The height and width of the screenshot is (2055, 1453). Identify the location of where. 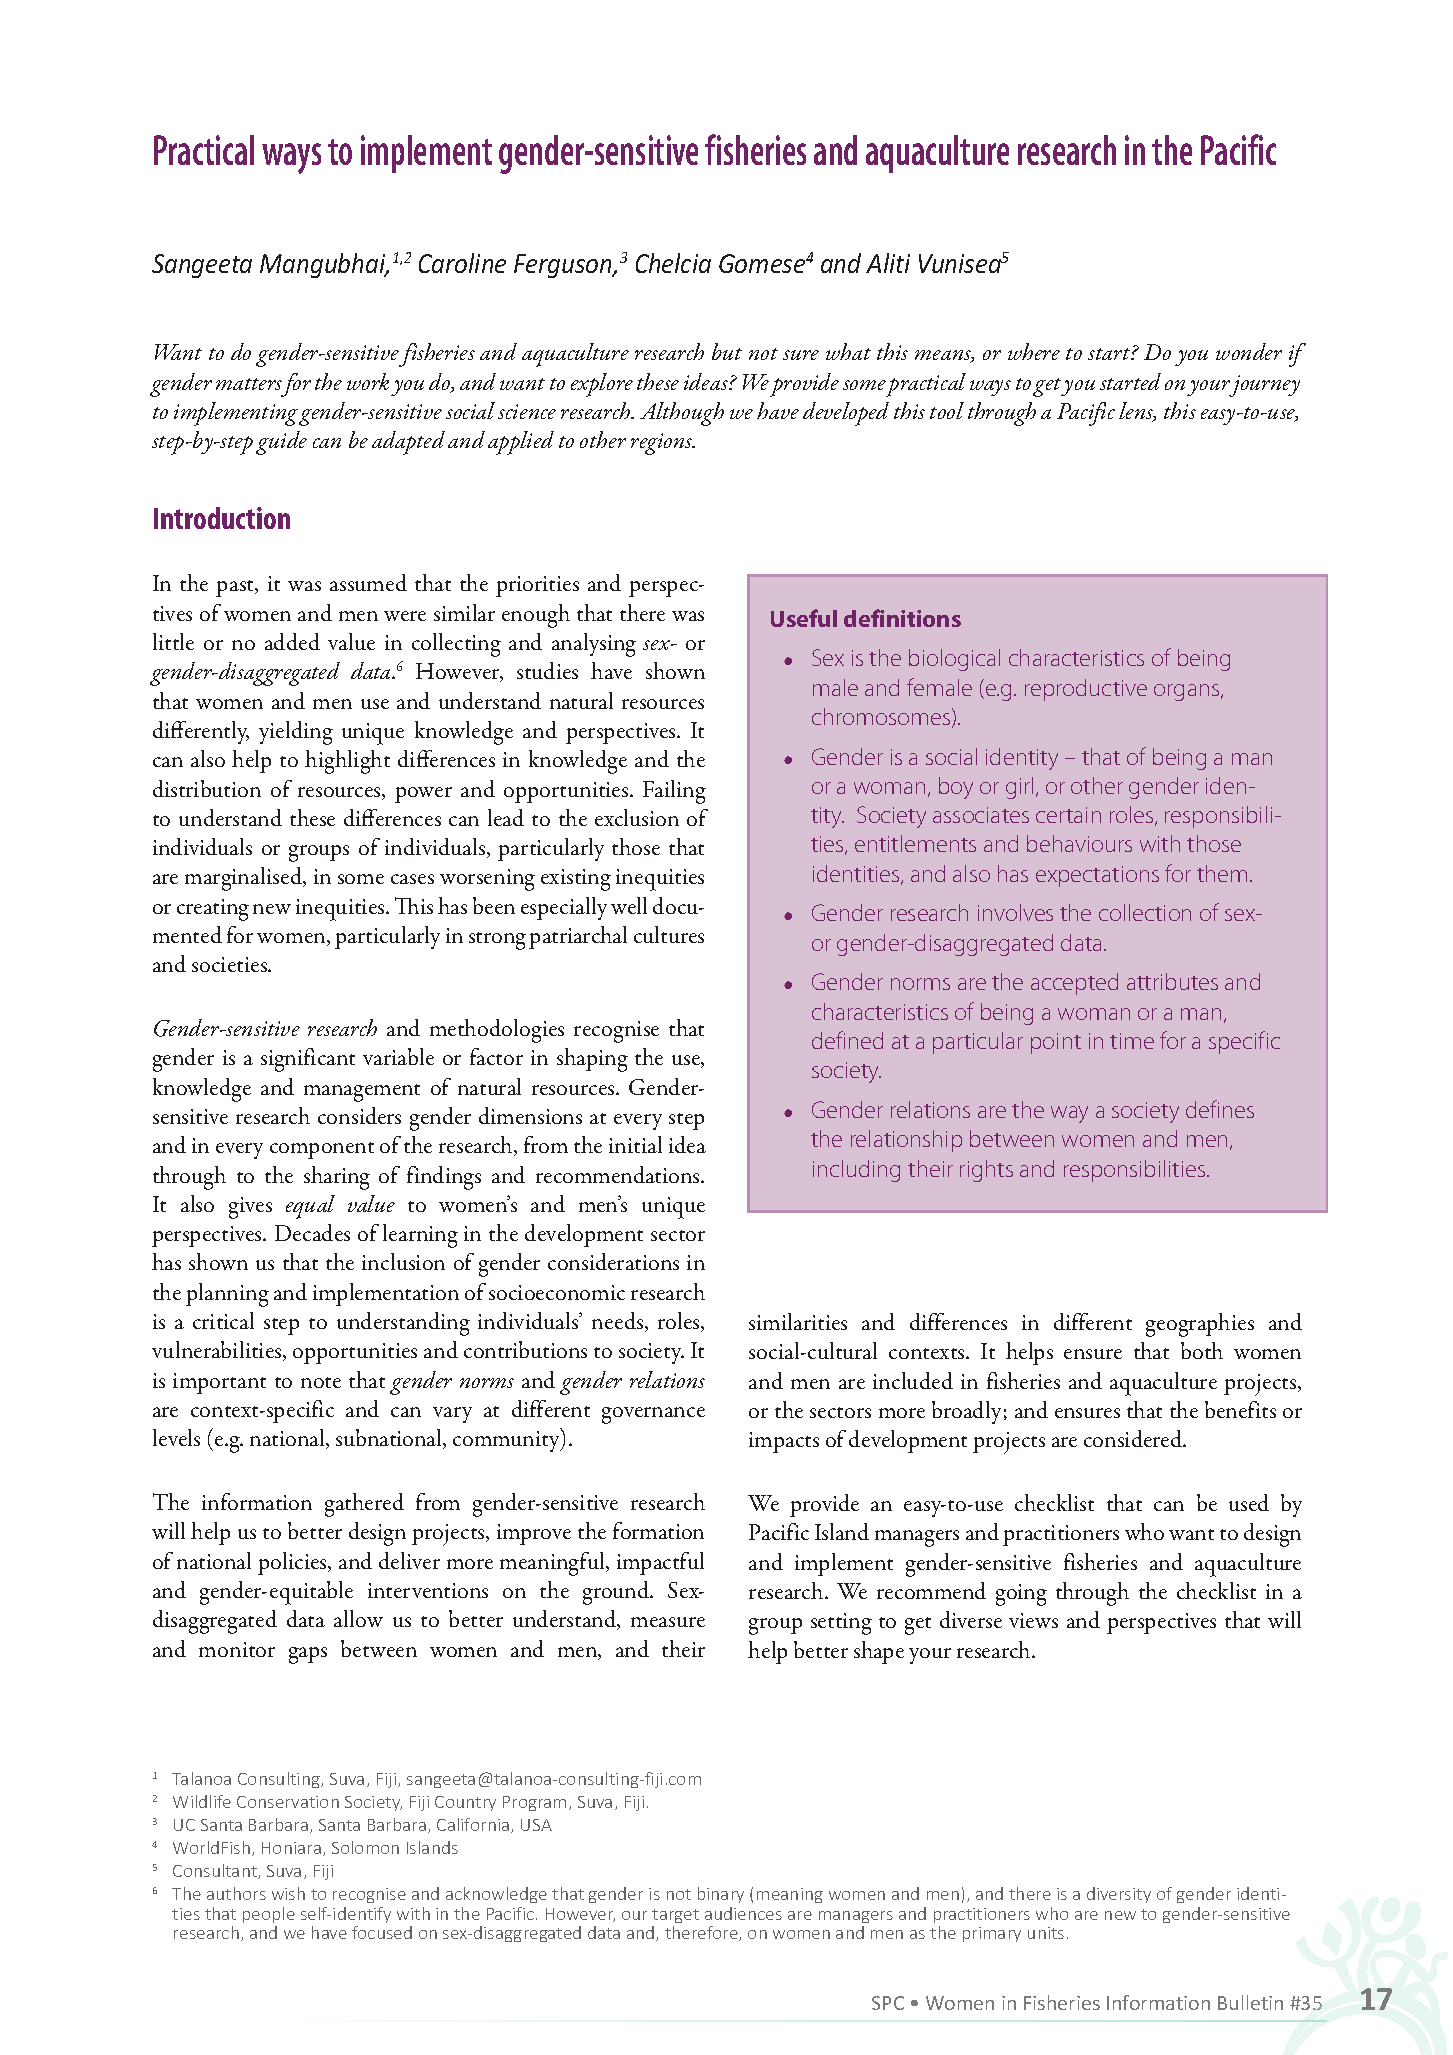
(1034, 351).
